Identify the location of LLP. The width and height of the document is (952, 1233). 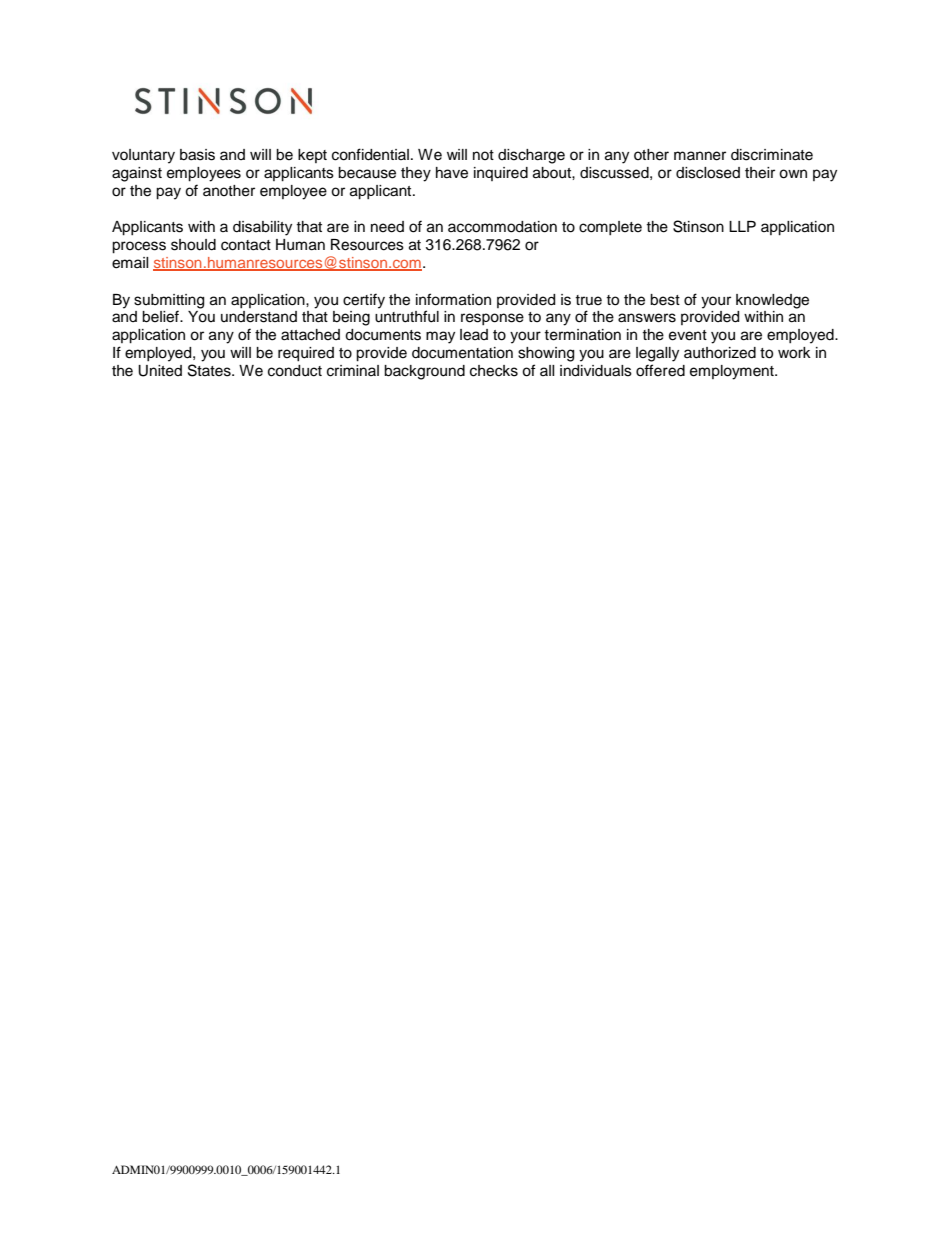
(742, 226).
